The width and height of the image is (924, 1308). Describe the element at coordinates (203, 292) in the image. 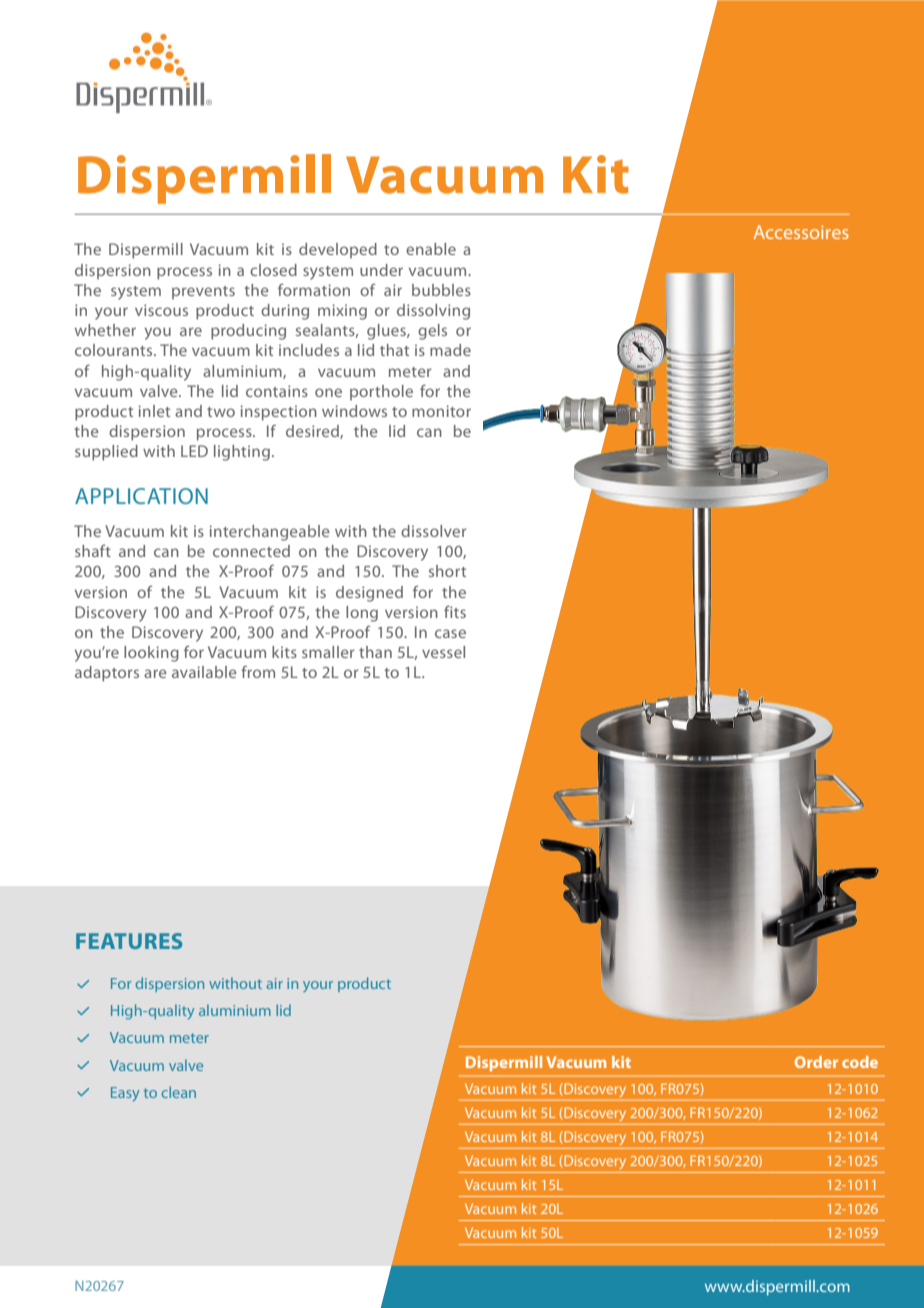

I see `prevents` at that location.
